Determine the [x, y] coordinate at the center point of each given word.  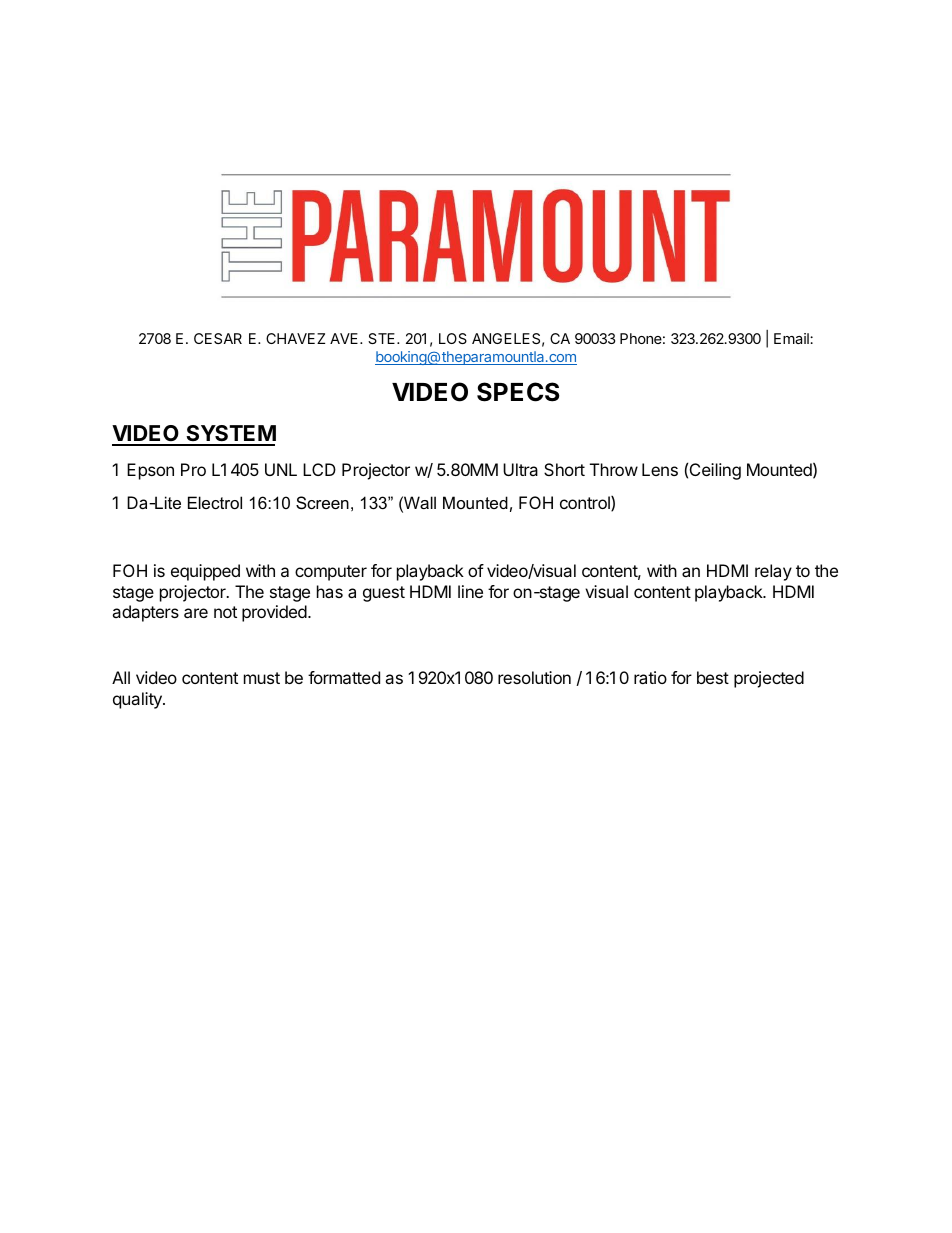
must [262, 678]
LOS [453, 338]
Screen [322, 502]
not [225, 612]
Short [564, 469]
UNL [281, 469]
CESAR [218, 338]
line [470, 591]
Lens [660, 469]
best [713, 677]
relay [773, 572]
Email [792, 338]
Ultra [520, 469]
